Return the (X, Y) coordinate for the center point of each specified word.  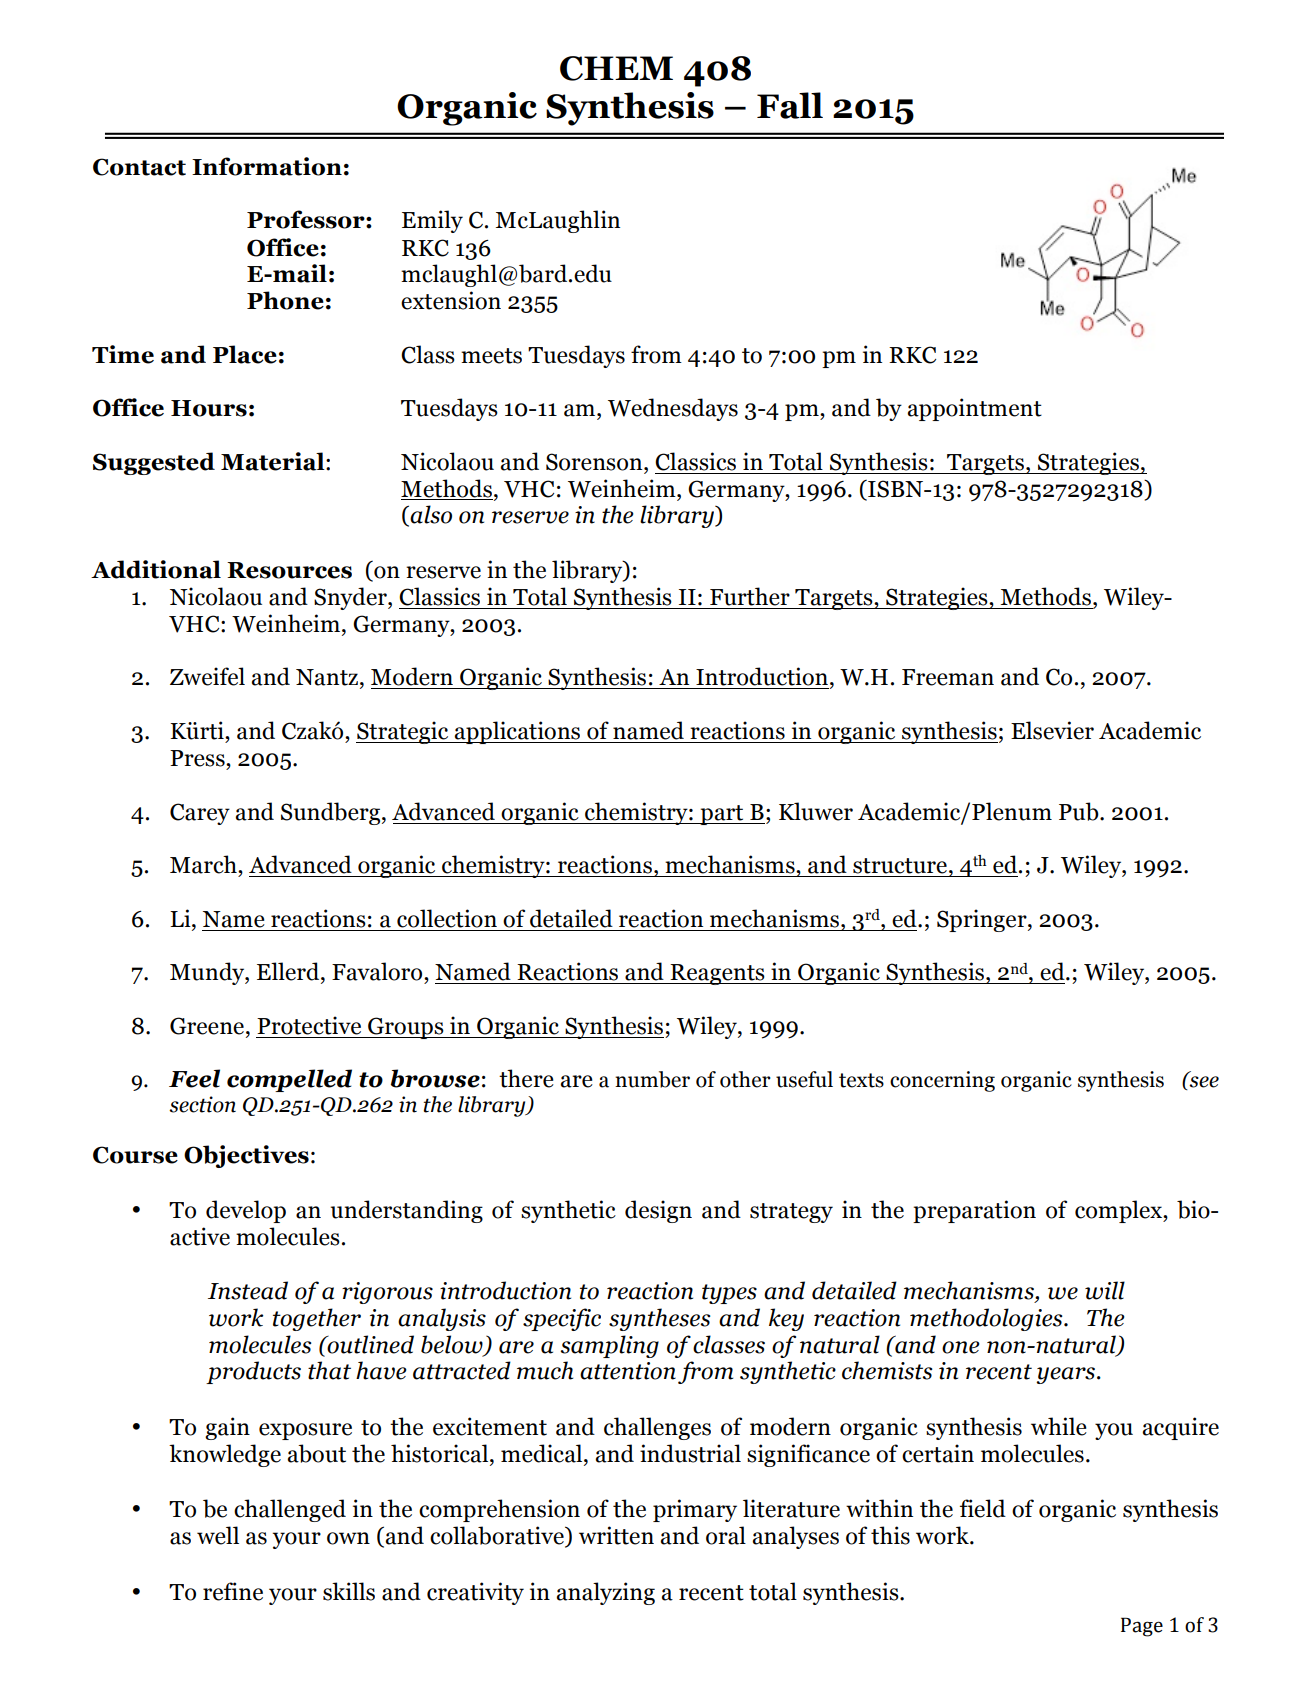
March (204, 864)
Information (267, 166)
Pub (1080, 811)
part (722, 815)
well (218, 1535)
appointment (974, 409)
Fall (790, 105)
